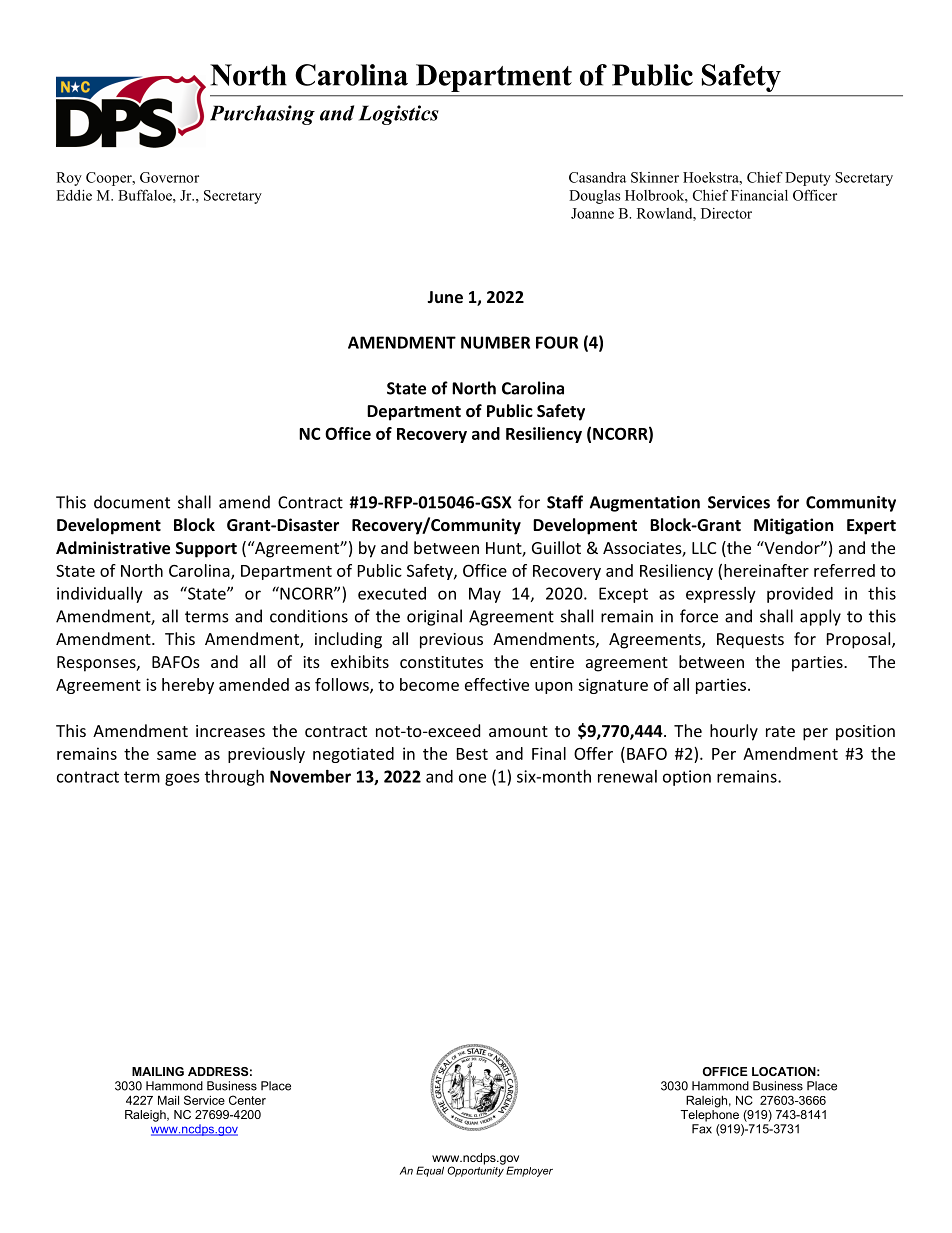 The image size is (952, 1233). I want to click on option, so click(687, 778).
